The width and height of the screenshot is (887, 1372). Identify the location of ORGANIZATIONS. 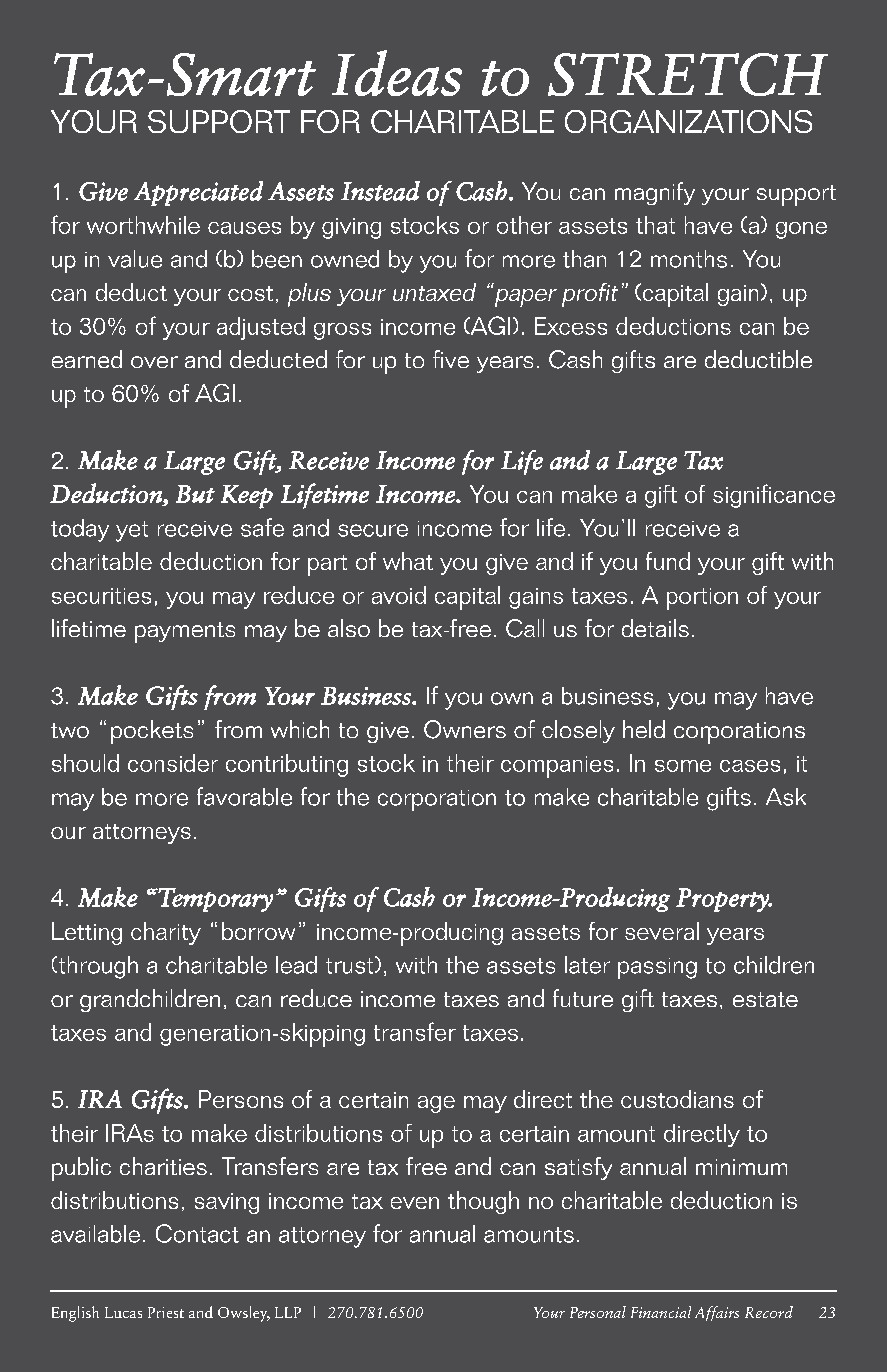
(688, 121).
